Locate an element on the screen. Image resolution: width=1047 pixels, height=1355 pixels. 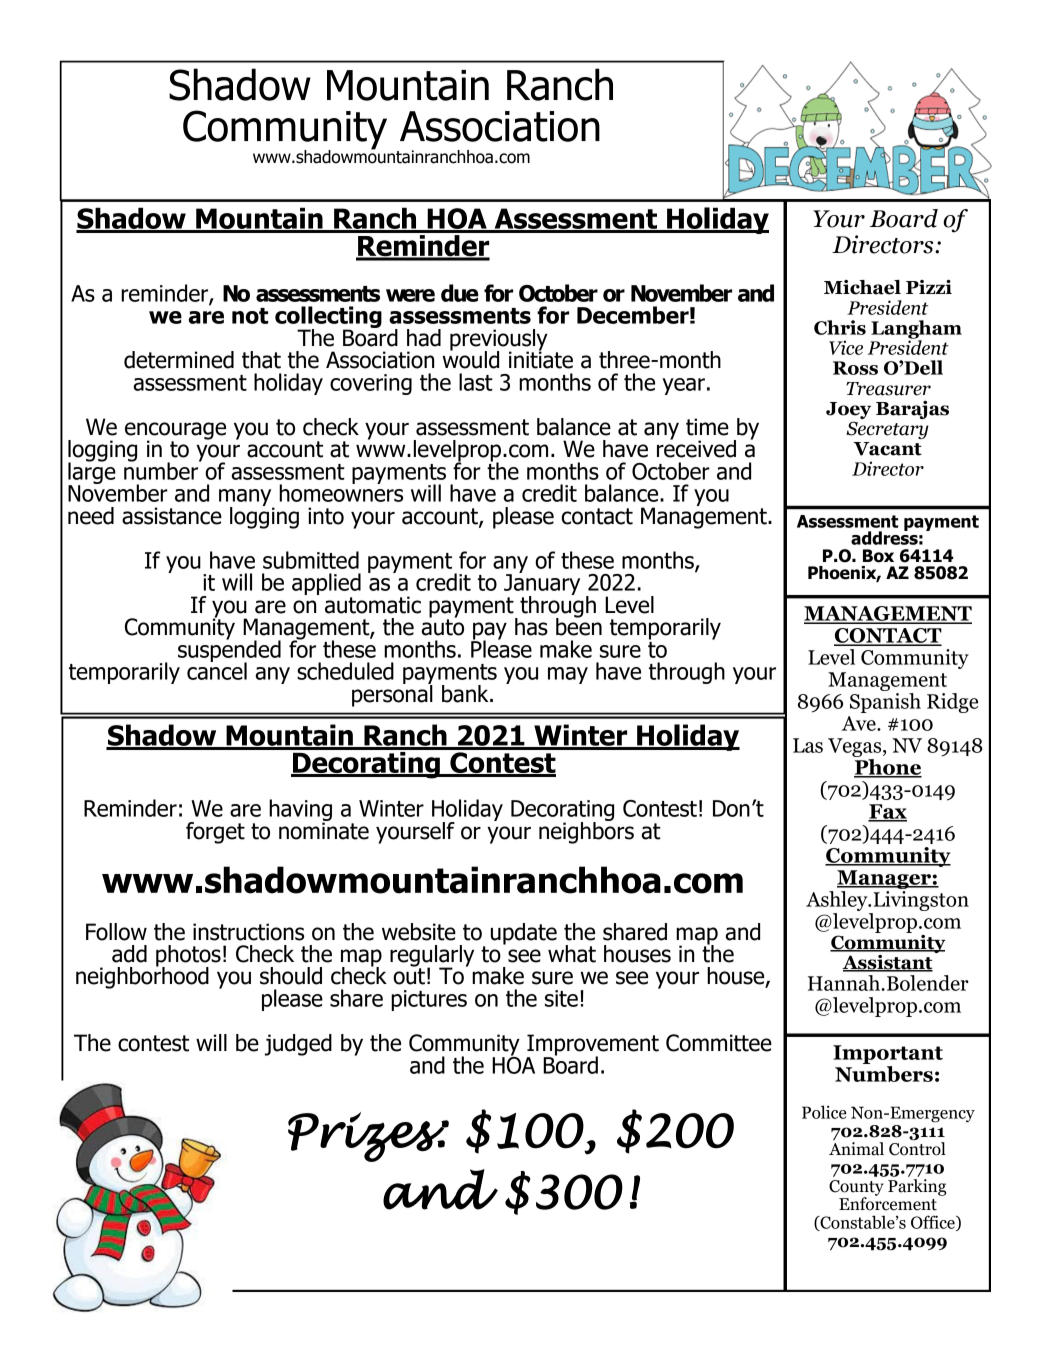
judged is located at coordinates (298, 1045).
